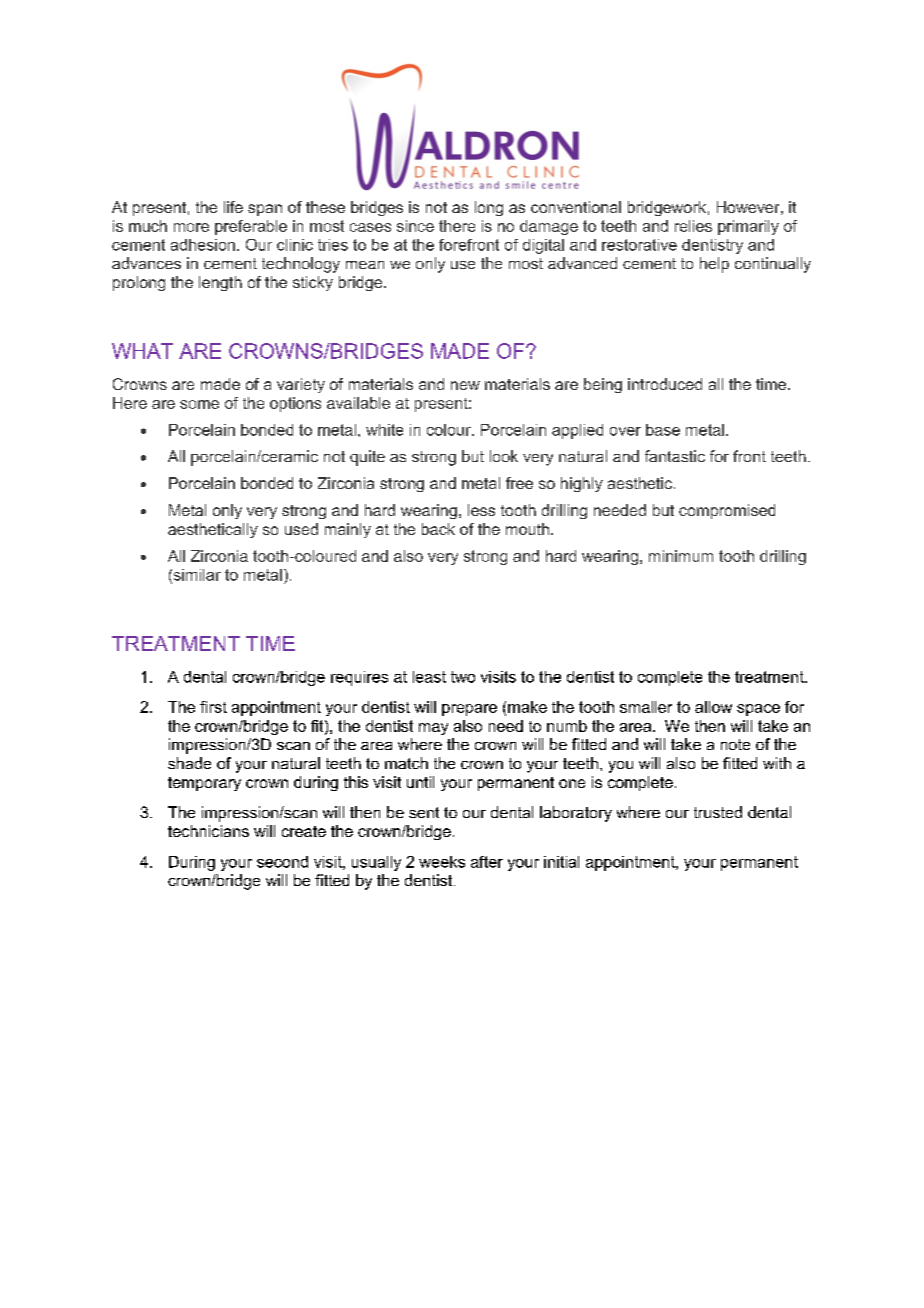  I want to click on technicians, so click(208, 831).
